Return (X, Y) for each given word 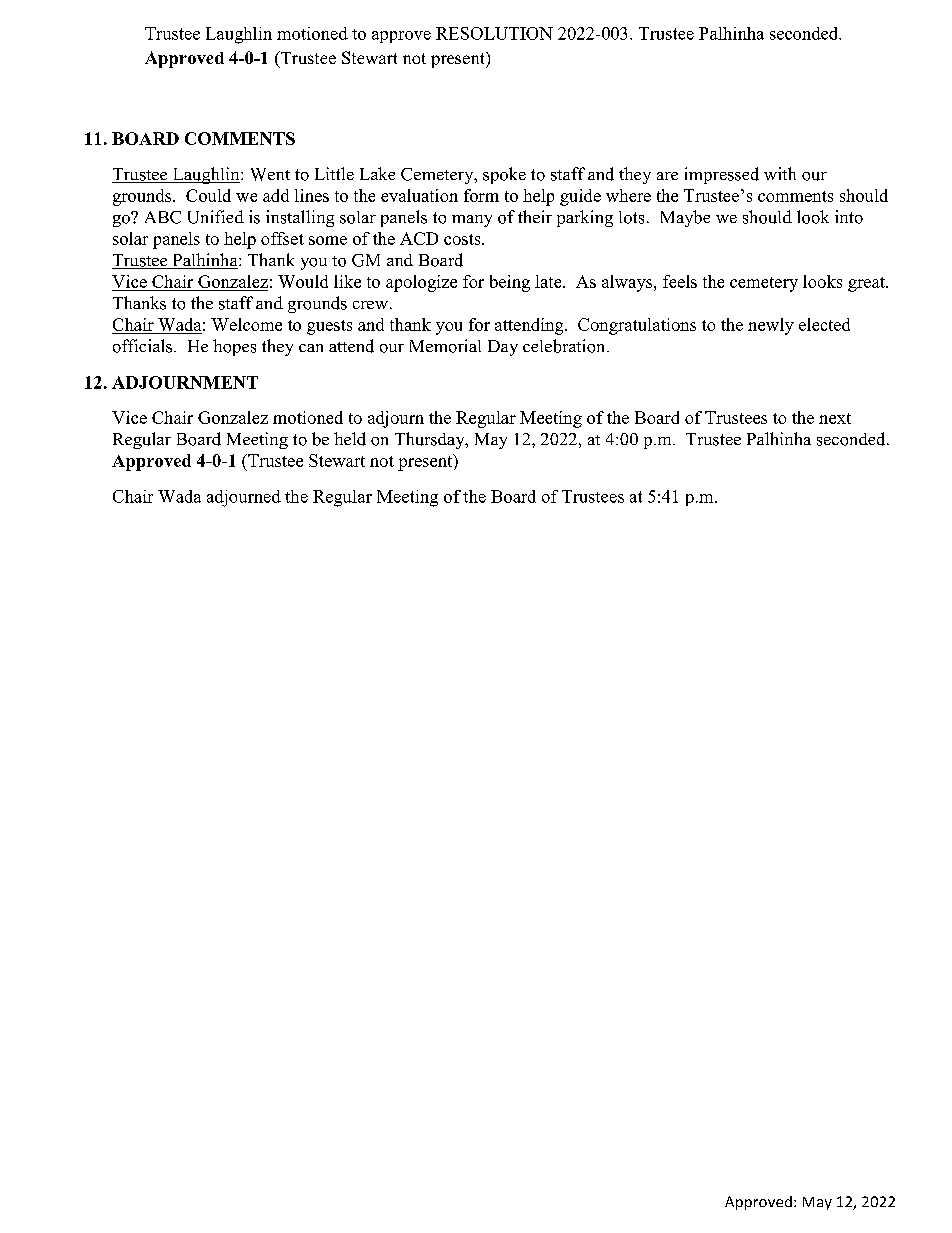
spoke (504, 175)
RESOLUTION (494, 33)
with (780, 173)
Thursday (431, 440)
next (835, 418)
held (350, 439)
